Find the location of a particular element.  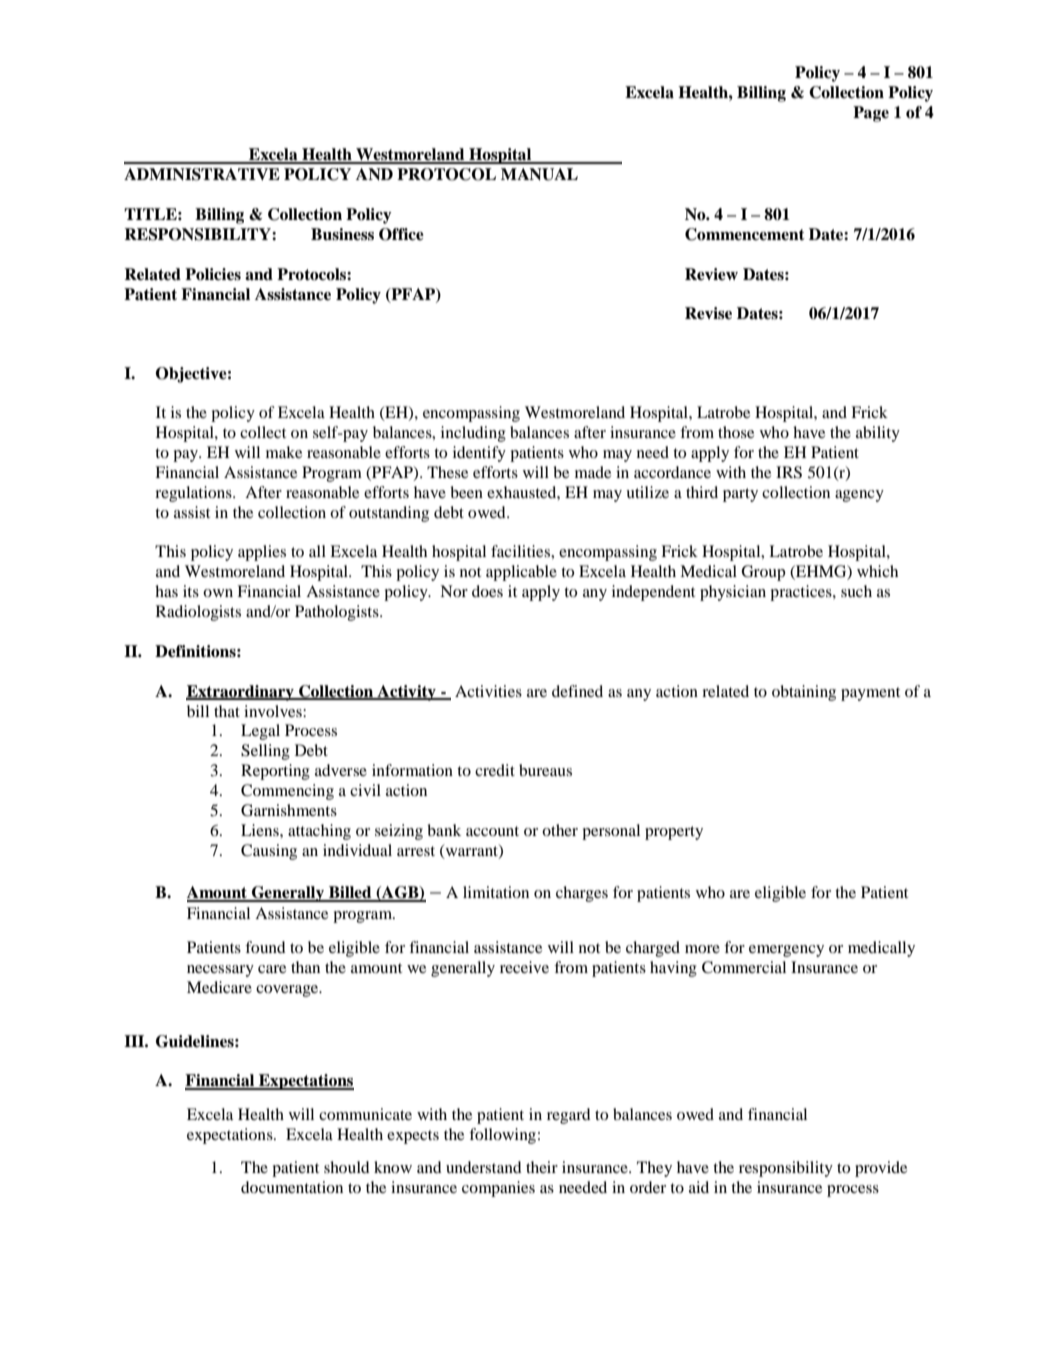

been is located at coordinates (466, 492).
